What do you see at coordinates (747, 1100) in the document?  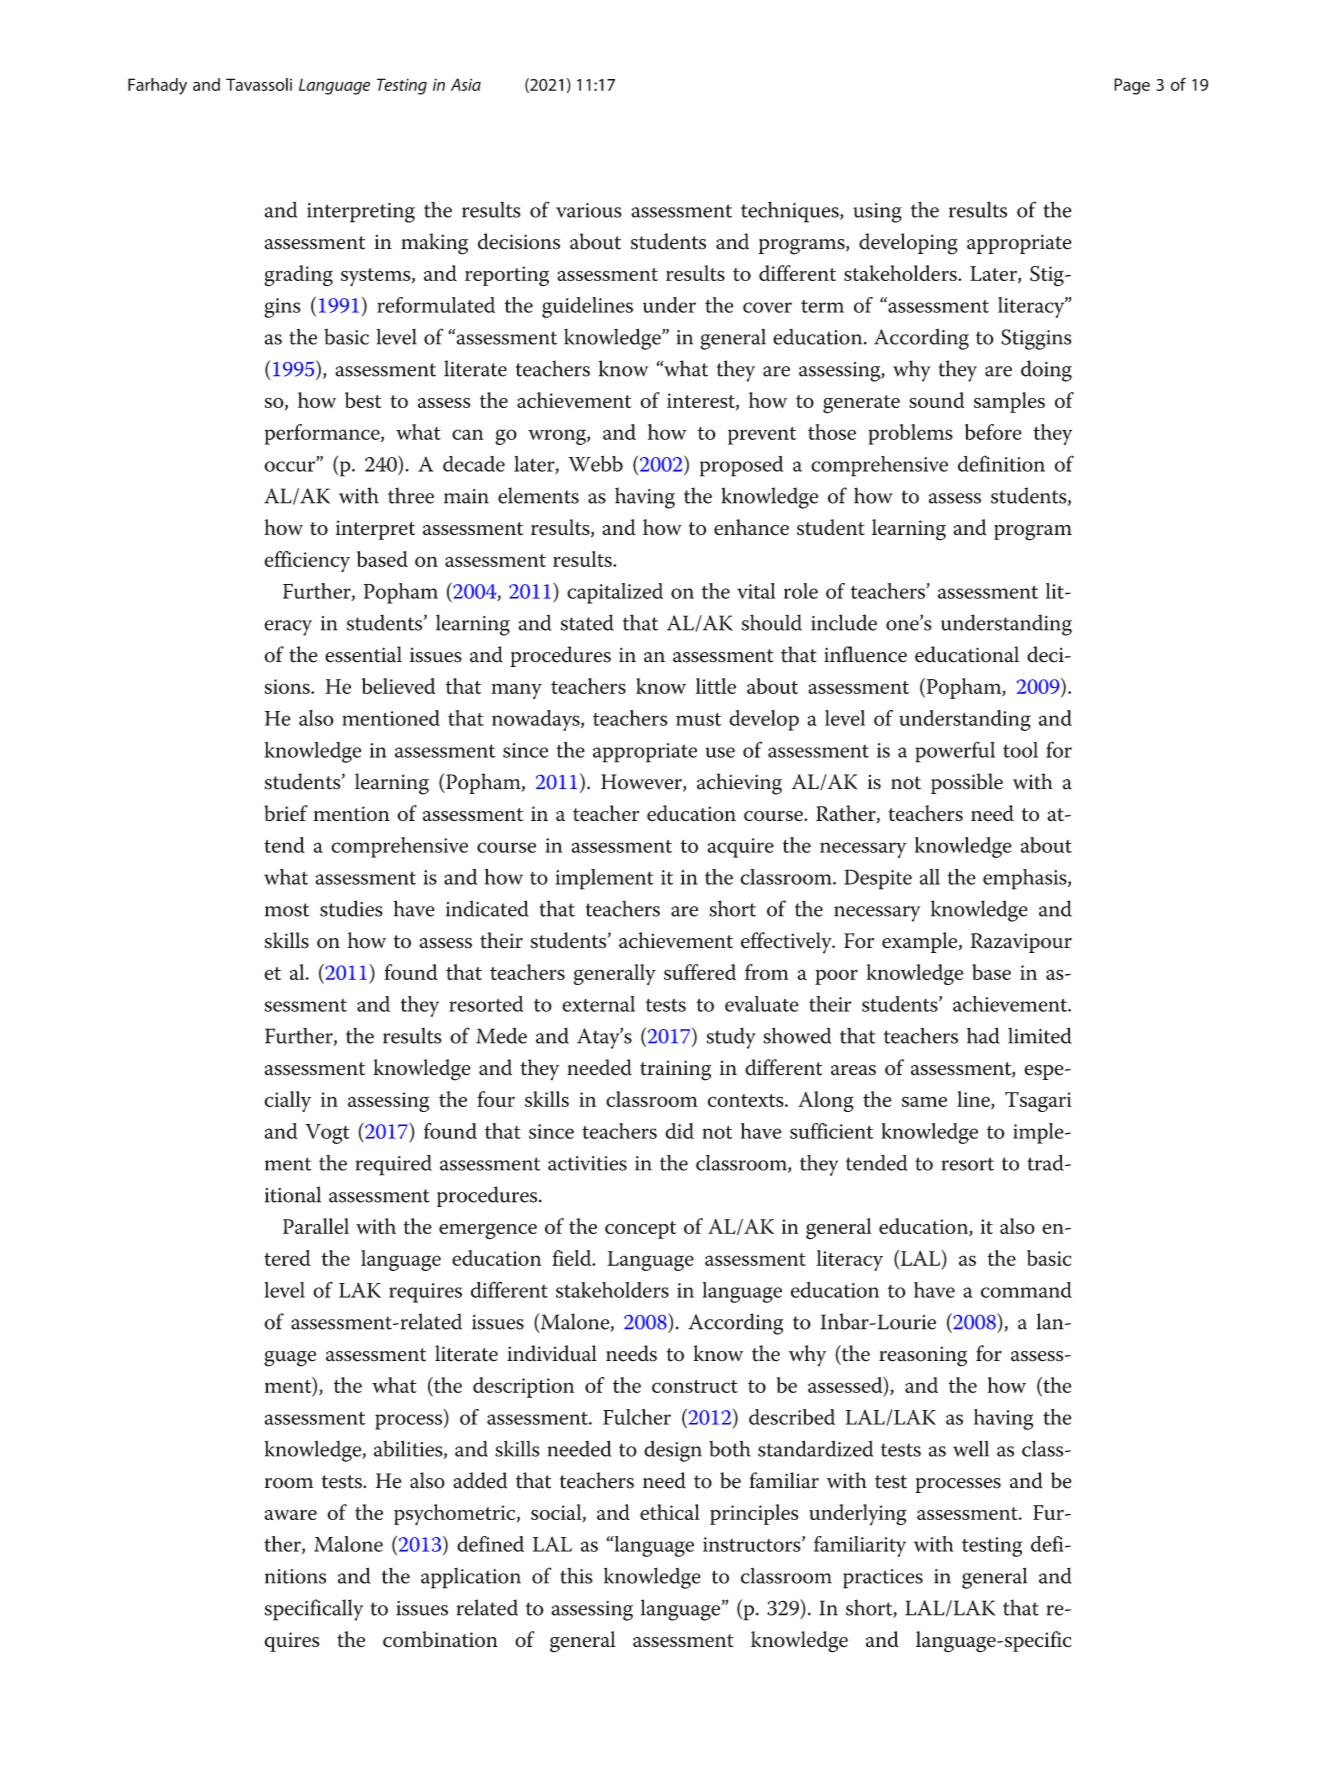 I see `contexts` at bounding box center [747, 1100].
